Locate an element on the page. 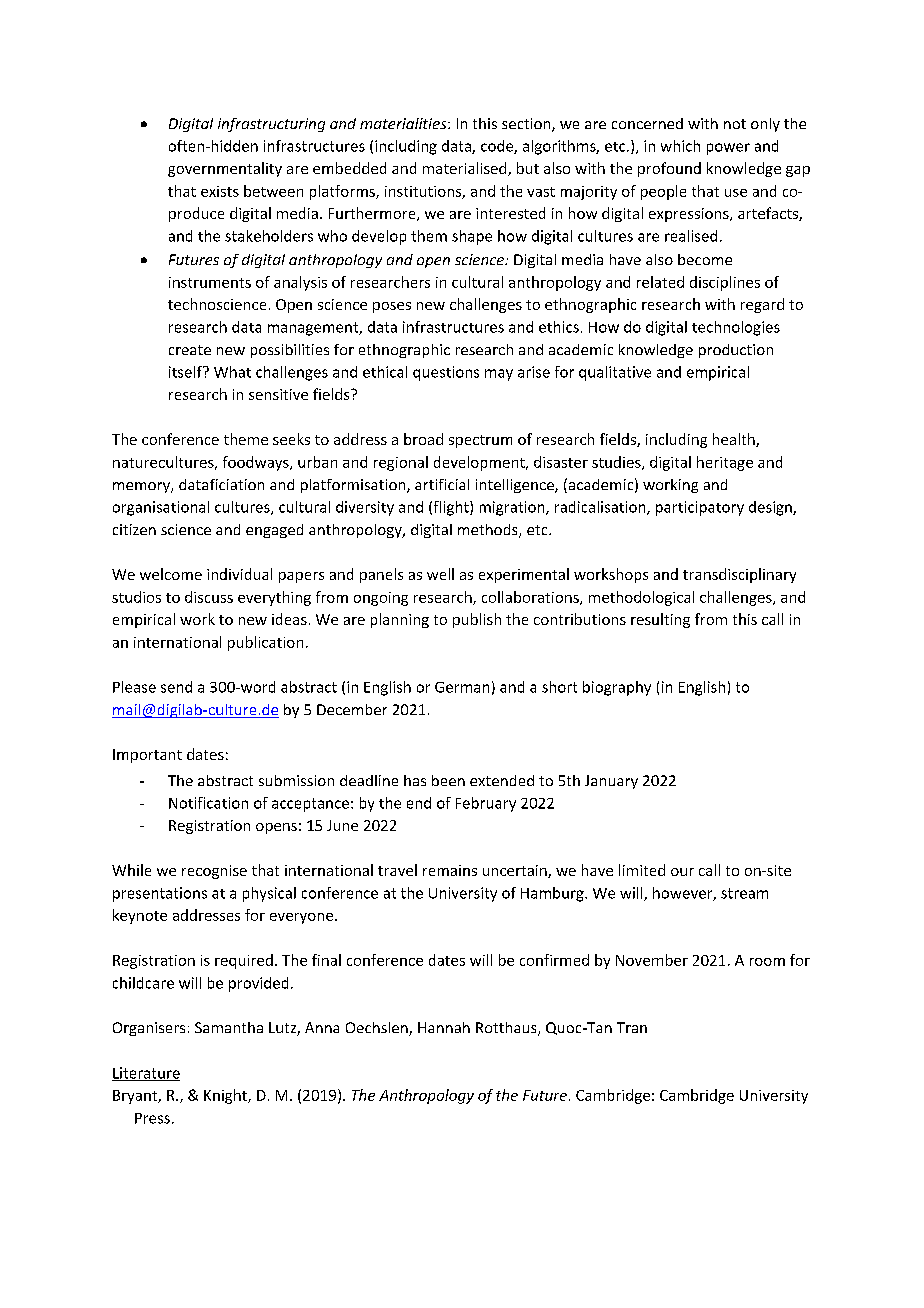  power is located at coordinates (728, 149).
